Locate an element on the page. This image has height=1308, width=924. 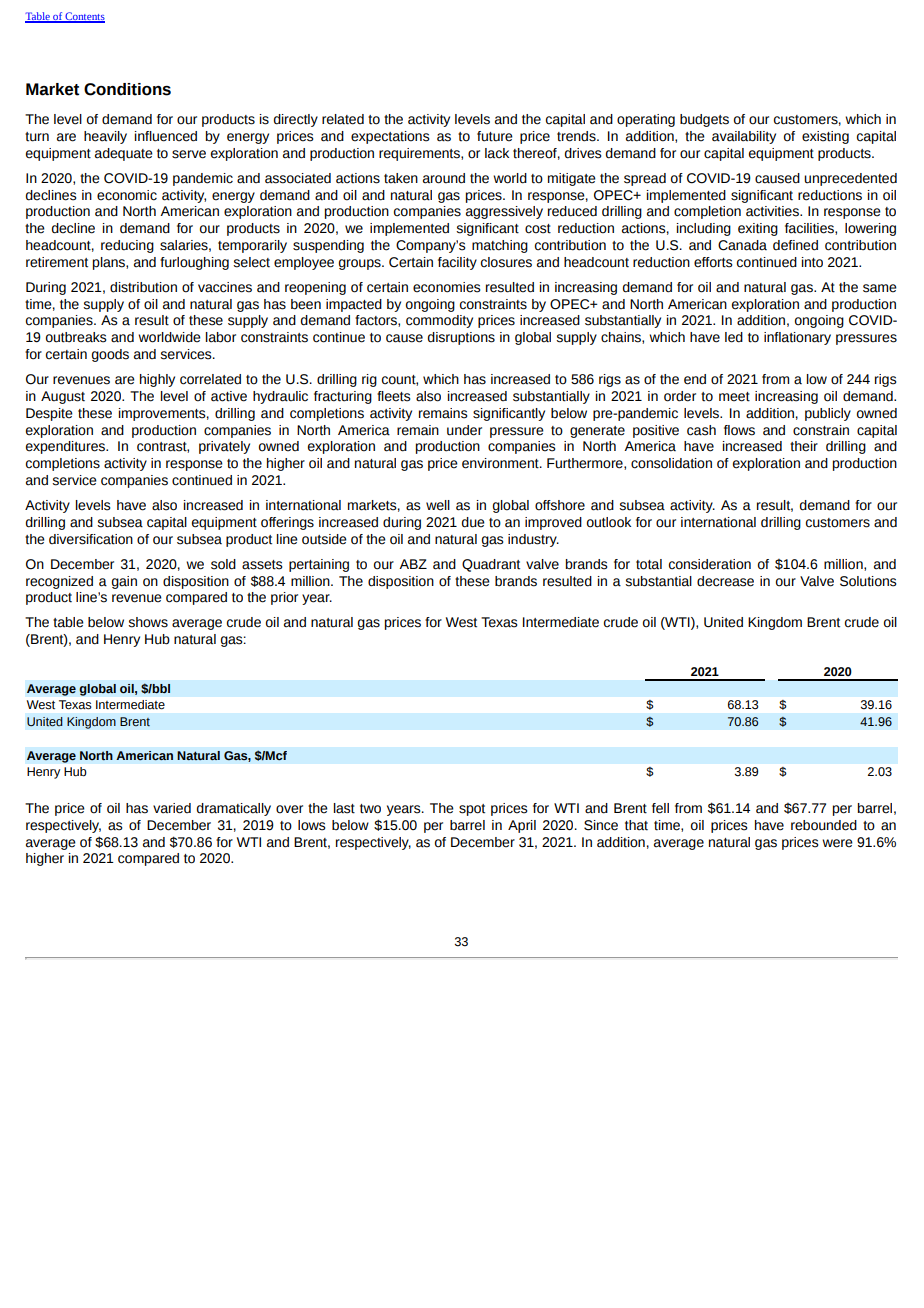
shows is located at coordinates (148, 622).
